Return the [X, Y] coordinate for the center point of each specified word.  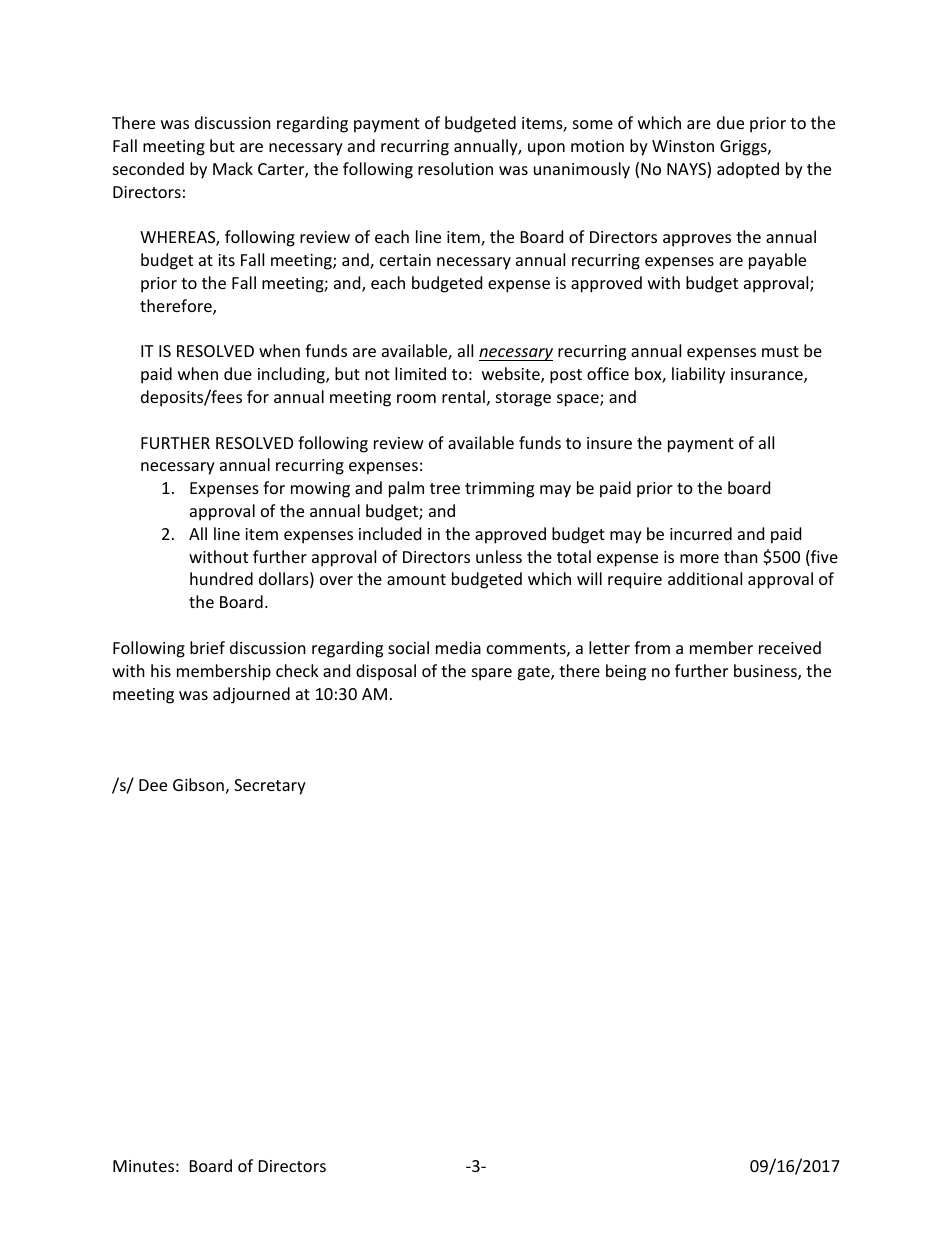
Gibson [198, 784]
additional [705, 578]
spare [492, 674]
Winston [683, 146]
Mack [233, 168]
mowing [320, 490]
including [292, 375]
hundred [221, 578]
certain [405, 260]
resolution [455, 168]
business [766, 672]
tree [445, 488]
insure [609, 443]
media [458, 647]
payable [777, 261]
